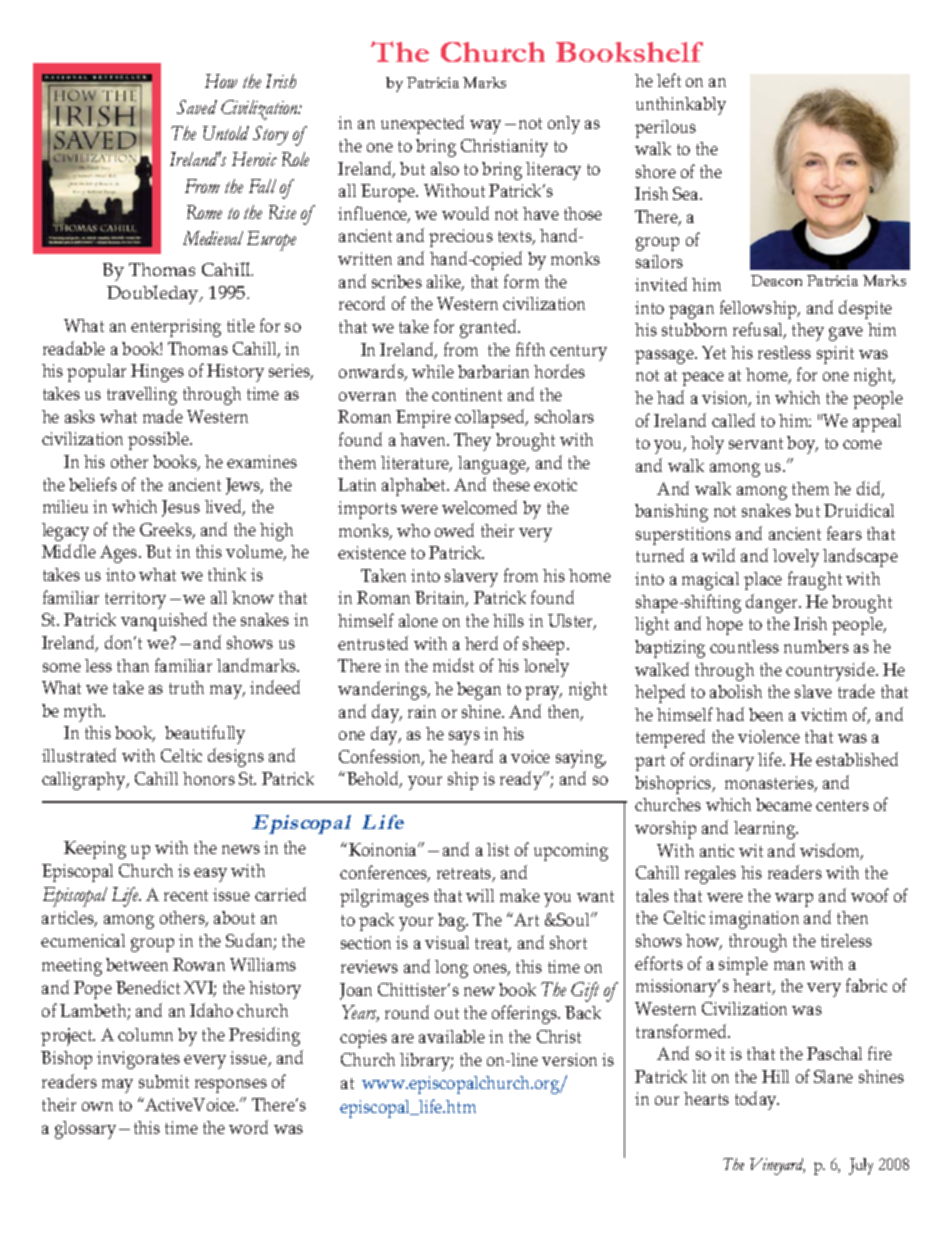  What do you see at coordinates (197, 107) in the document?
I see `Saved` at bounding box center [197, 107].
